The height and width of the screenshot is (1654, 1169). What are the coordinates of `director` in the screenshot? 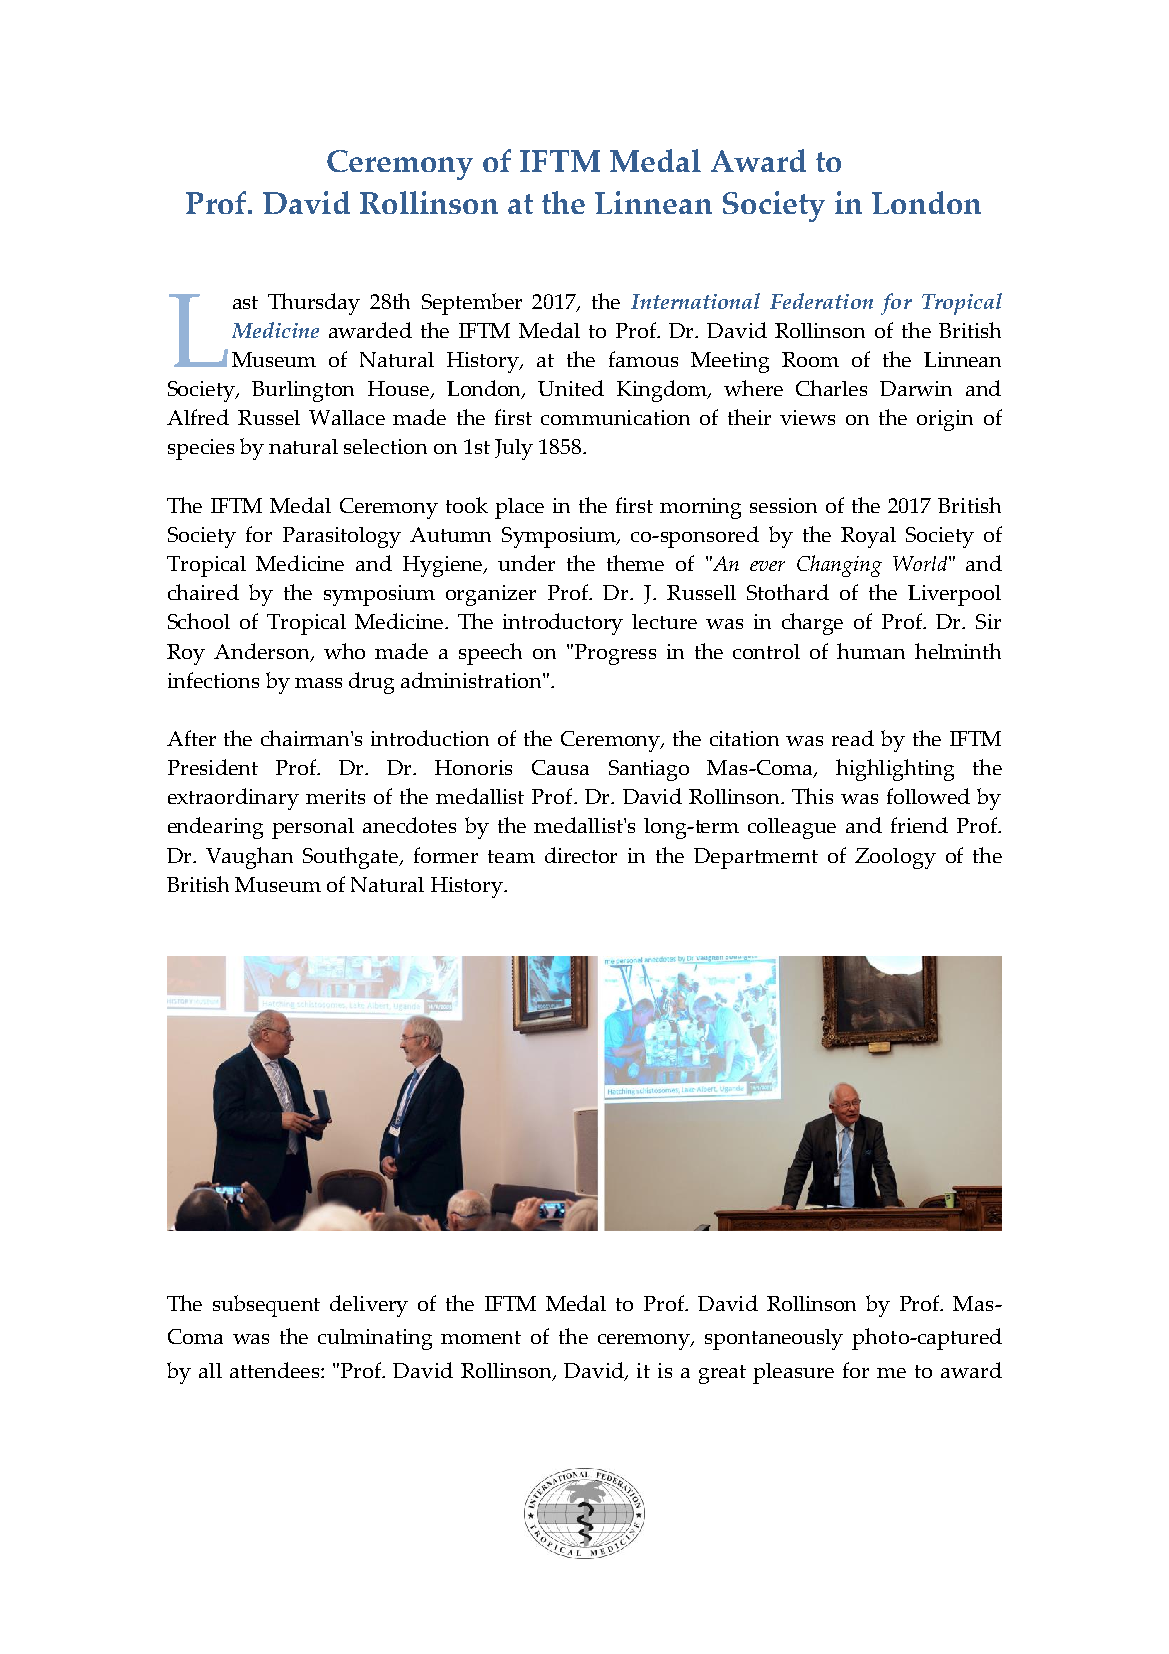 It's located at (581, 855).
